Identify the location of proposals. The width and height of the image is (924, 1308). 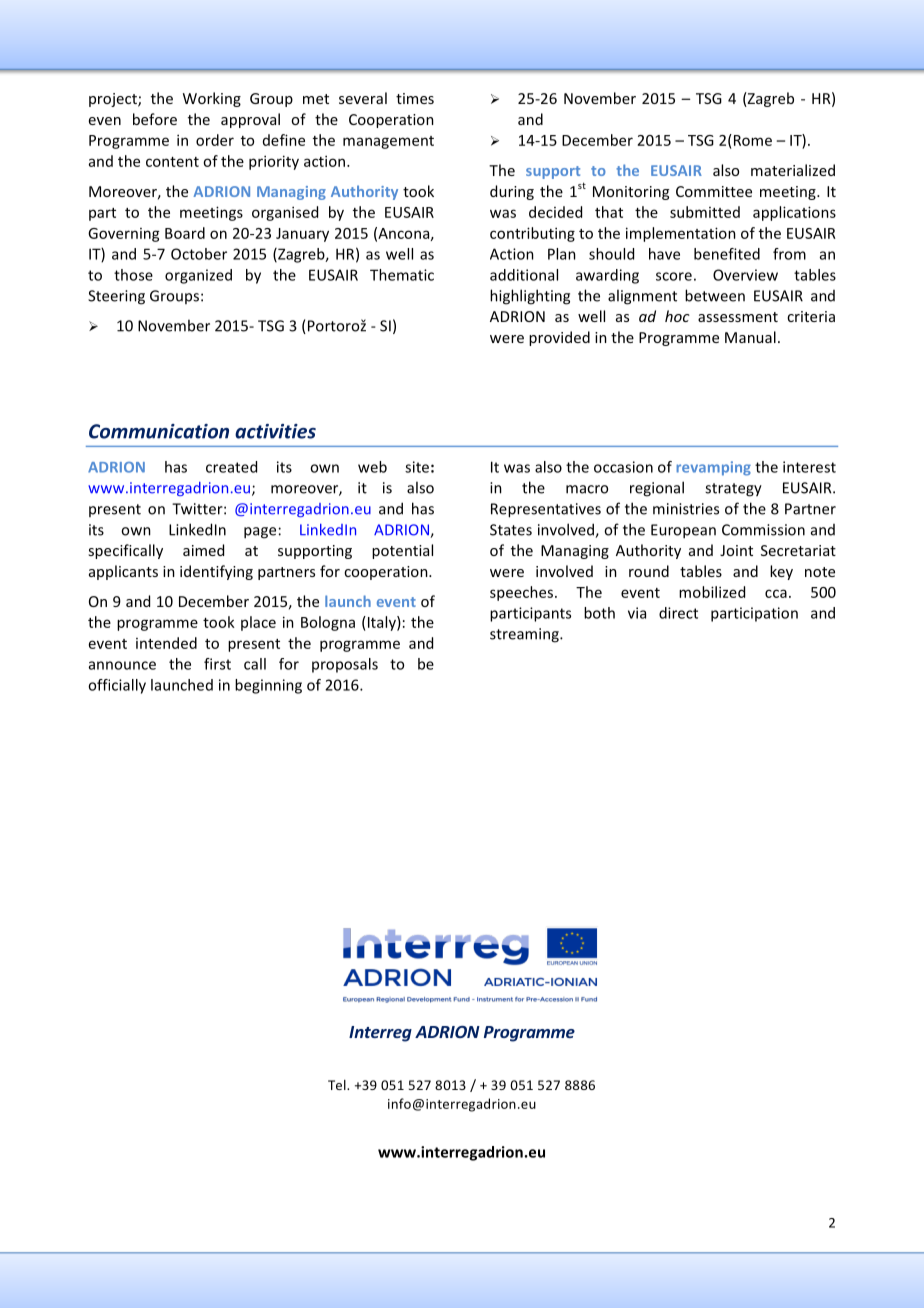
(345, 665).
